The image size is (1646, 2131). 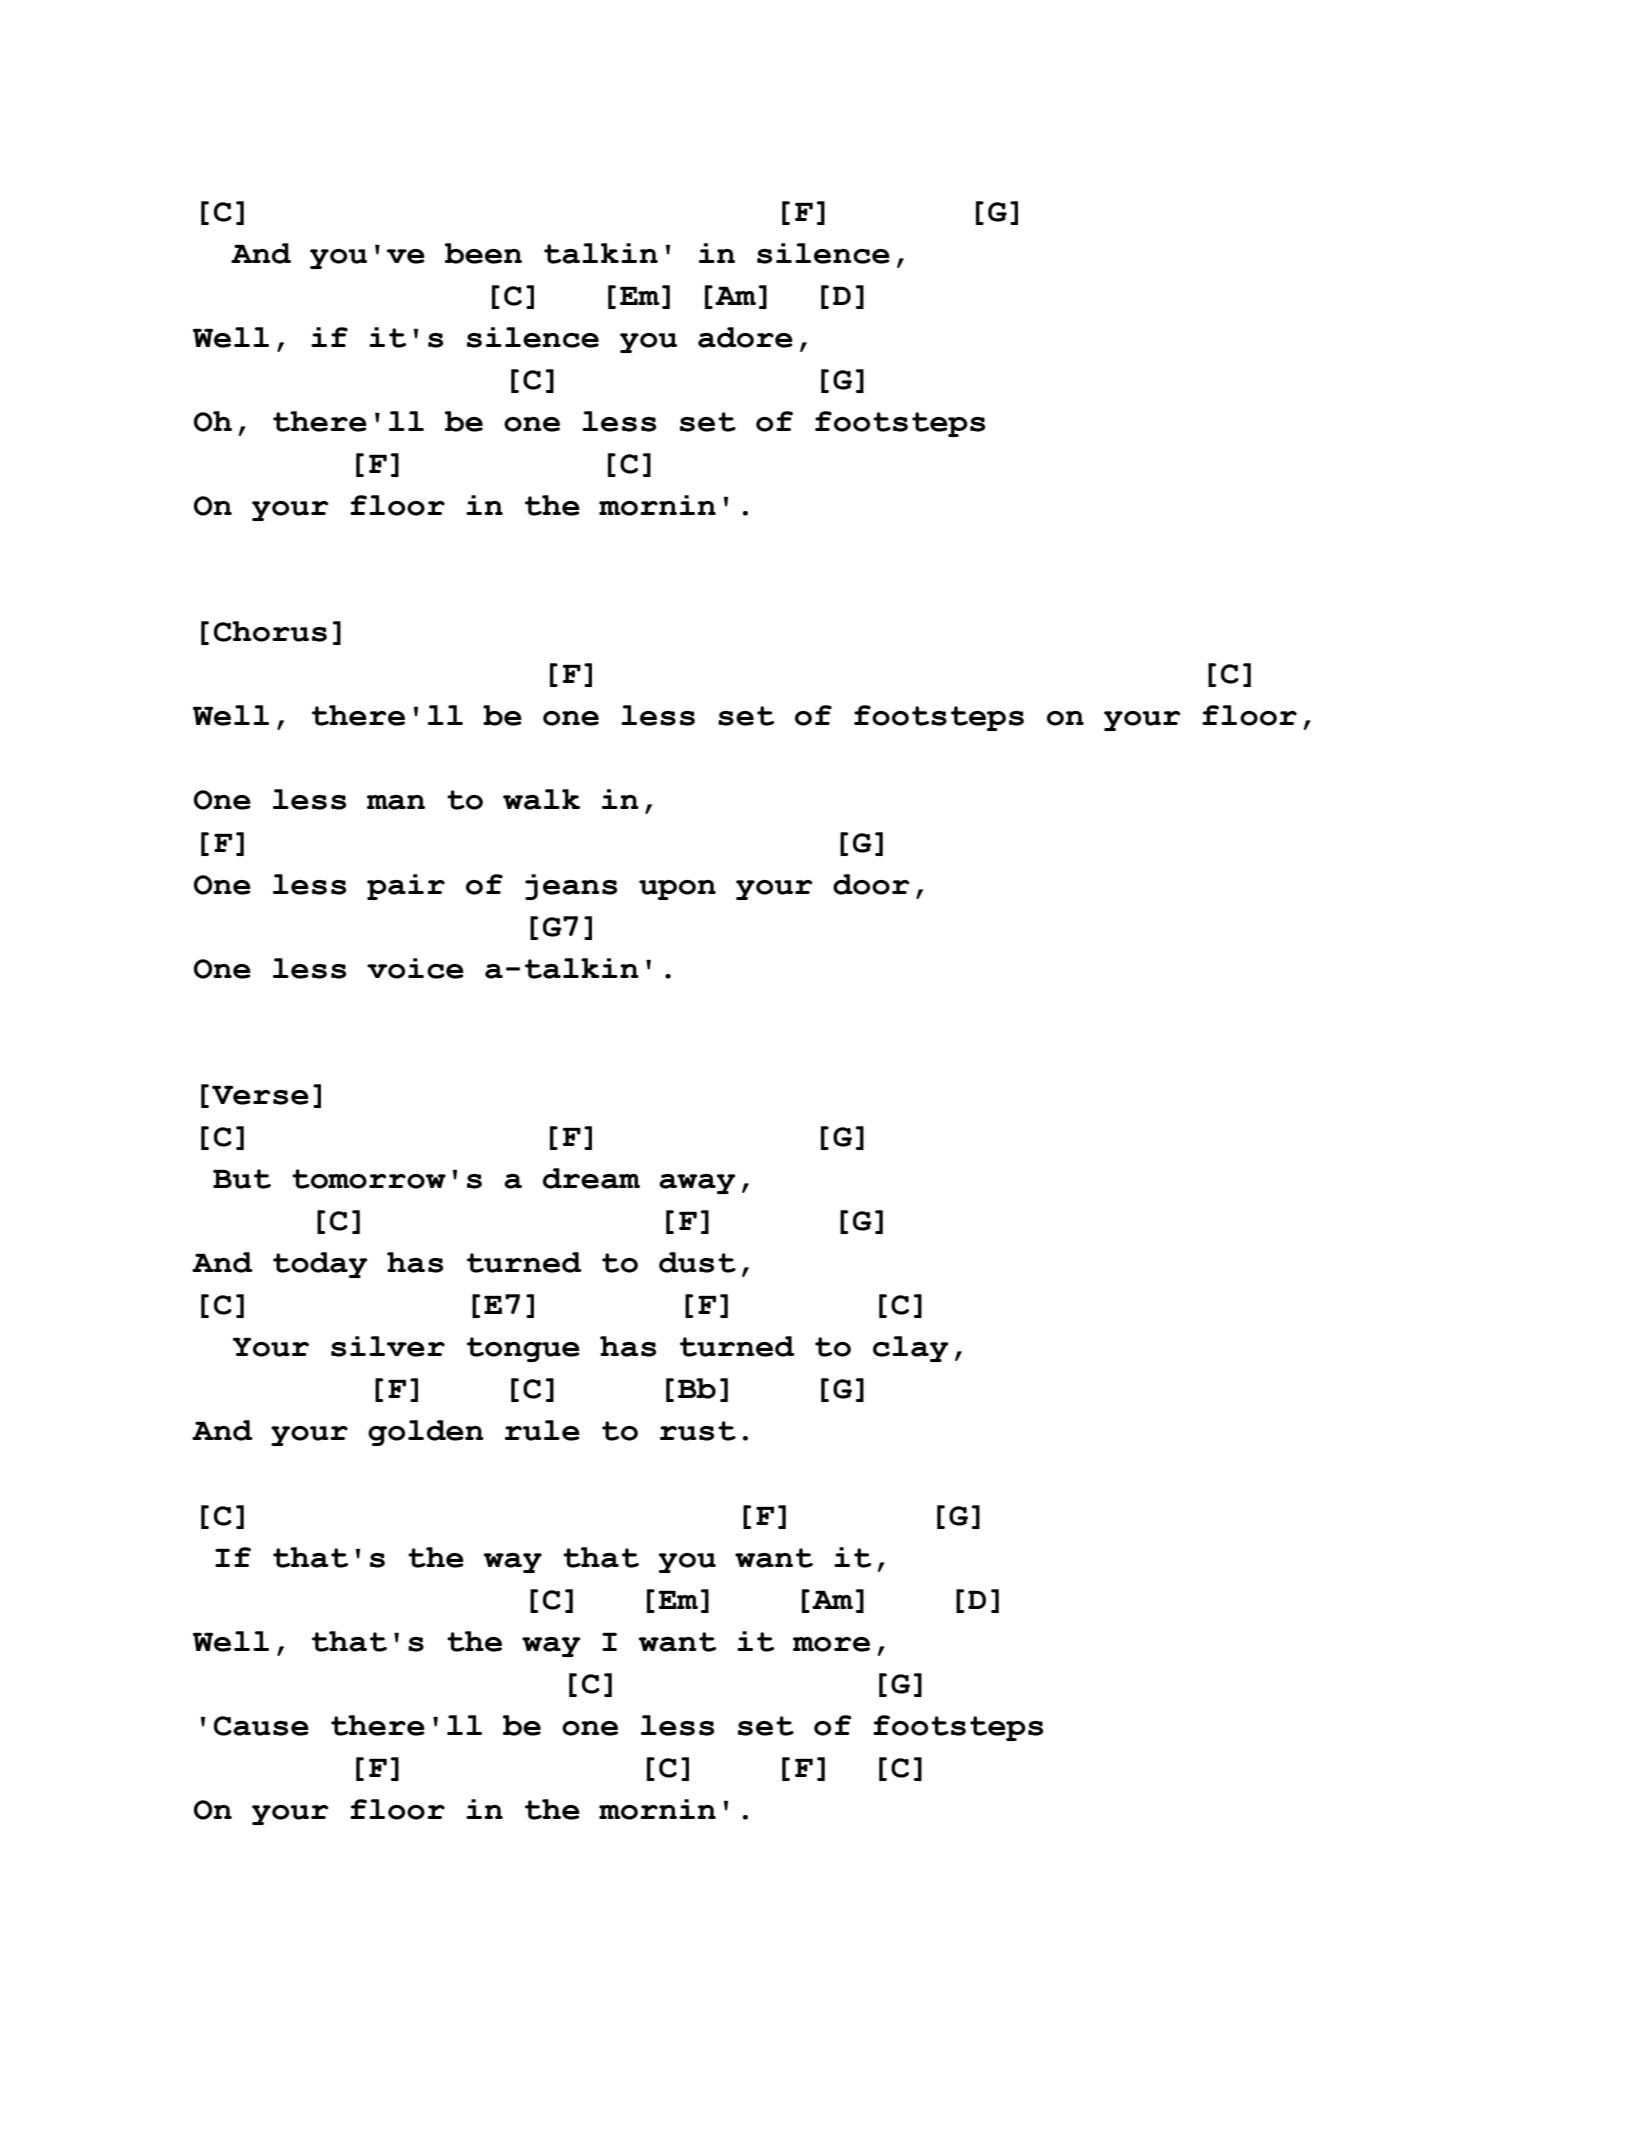 What do you see at coordinates (415, 968) in the page?
I see `voice` at bounding box center [415, 968].
